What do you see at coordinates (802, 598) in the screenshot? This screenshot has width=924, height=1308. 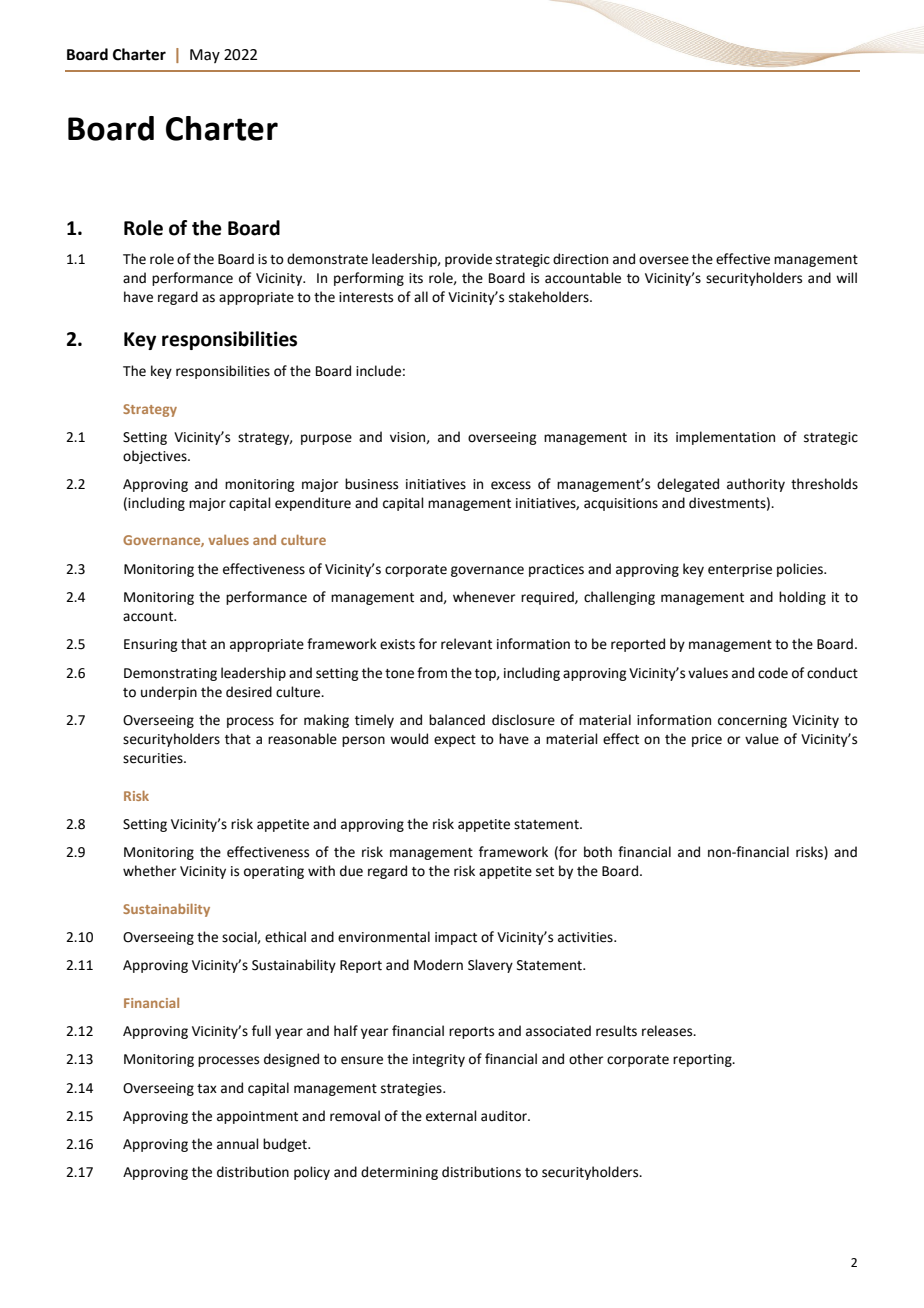 I see `holding` at bounding box center [802, 598].
